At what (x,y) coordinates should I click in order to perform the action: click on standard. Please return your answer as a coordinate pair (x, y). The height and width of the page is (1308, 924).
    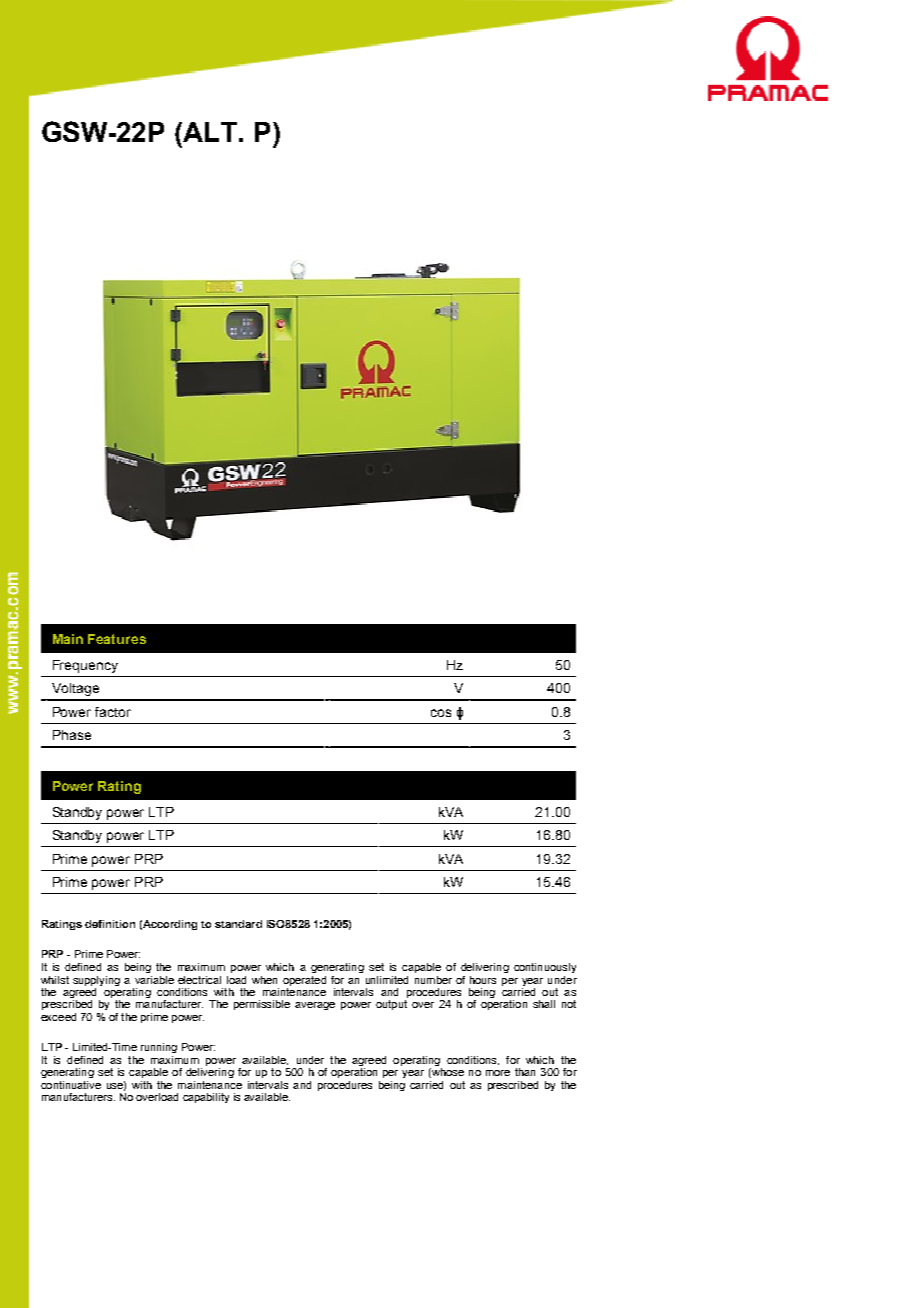
    Looking at the image, I should click on (238, 924).
